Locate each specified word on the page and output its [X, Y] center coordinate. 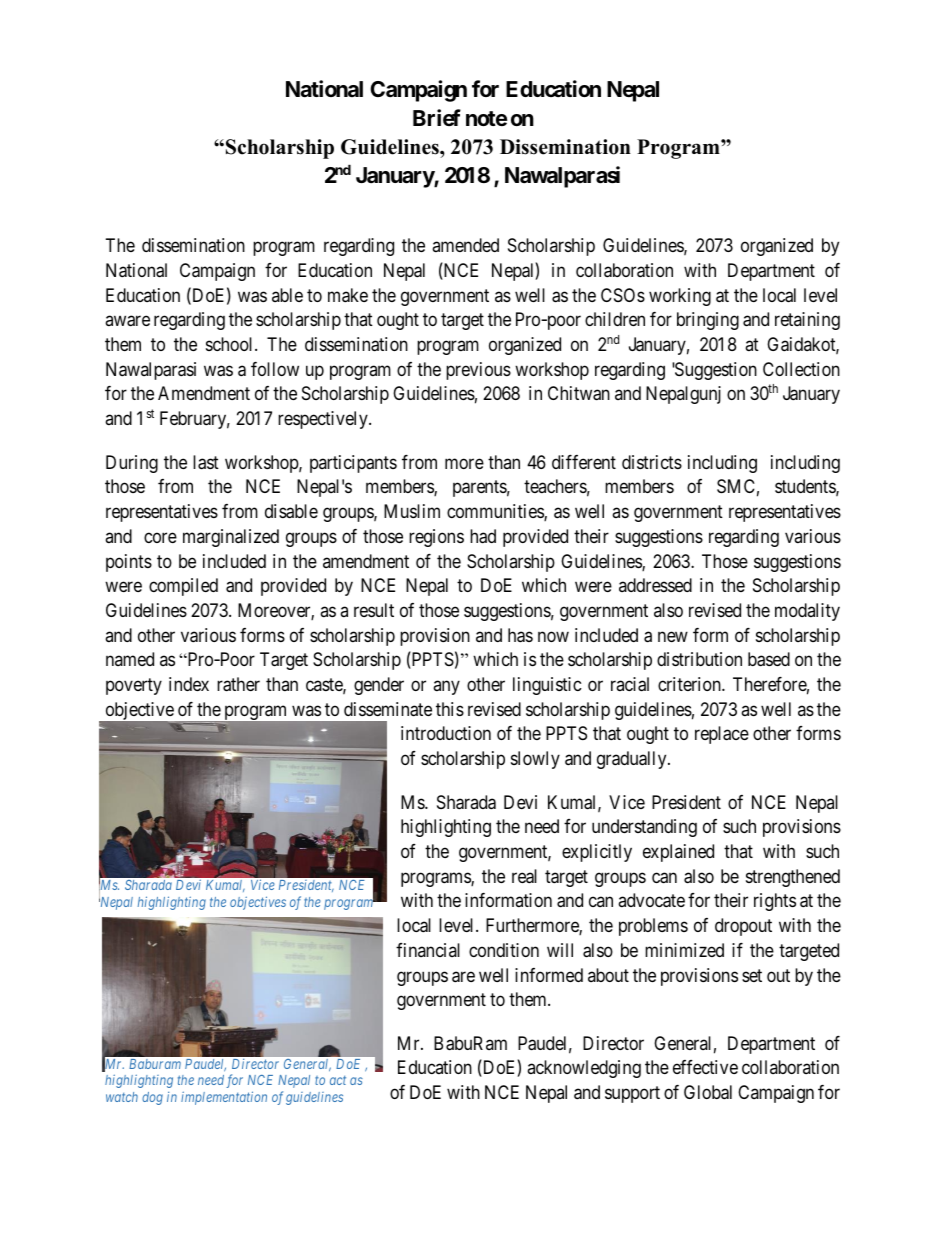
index [189, 684]
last [206, 462]
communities [496, 512]
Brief [437, 117]
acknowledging [584, 1069]
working [680, 297]
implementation [224, 1098]
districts [652, 462]
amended [465, 245]
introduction [446, 733]
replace [722, 735]
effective [705, 1067]
